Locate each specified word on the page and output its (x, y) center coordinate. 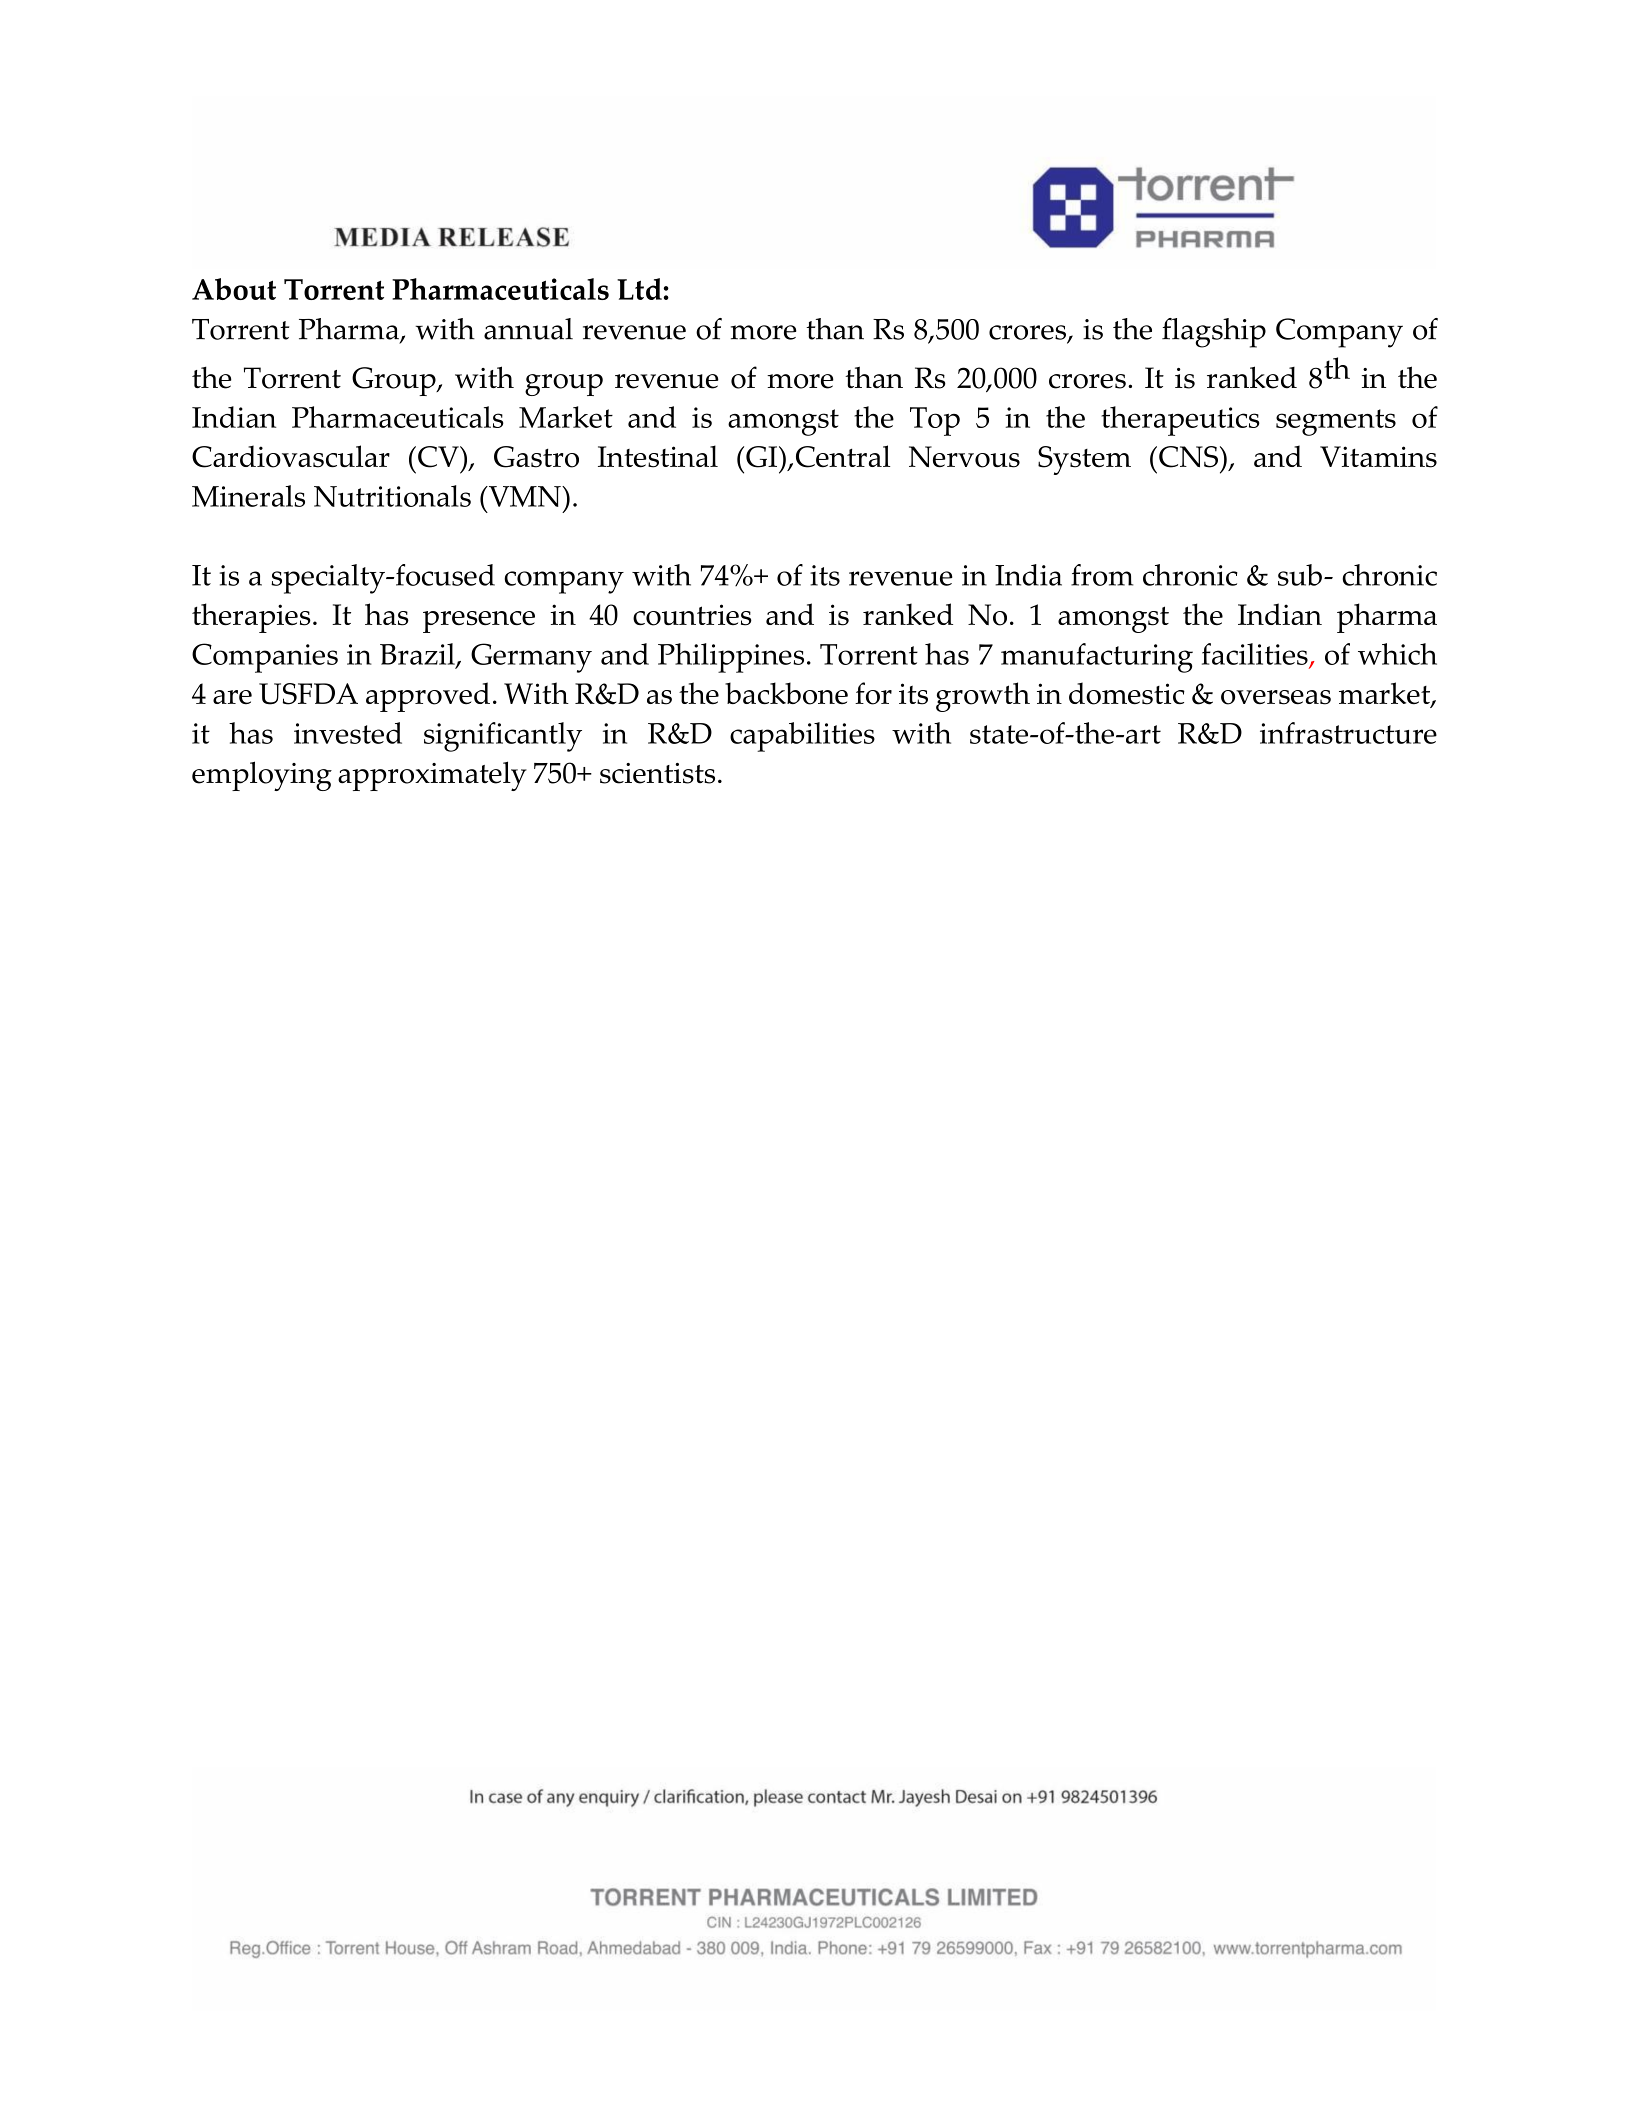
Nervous (964, 457)
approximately (432, 776)
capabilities (802, 737)
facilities (1256, 655)
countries (692, 615)
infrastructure (1348, 733)
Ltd (639, 289)
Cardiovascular (291, 456)
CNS (1188, 457)
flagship (1214, 333)
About (234, 289)
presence (479, 622)
